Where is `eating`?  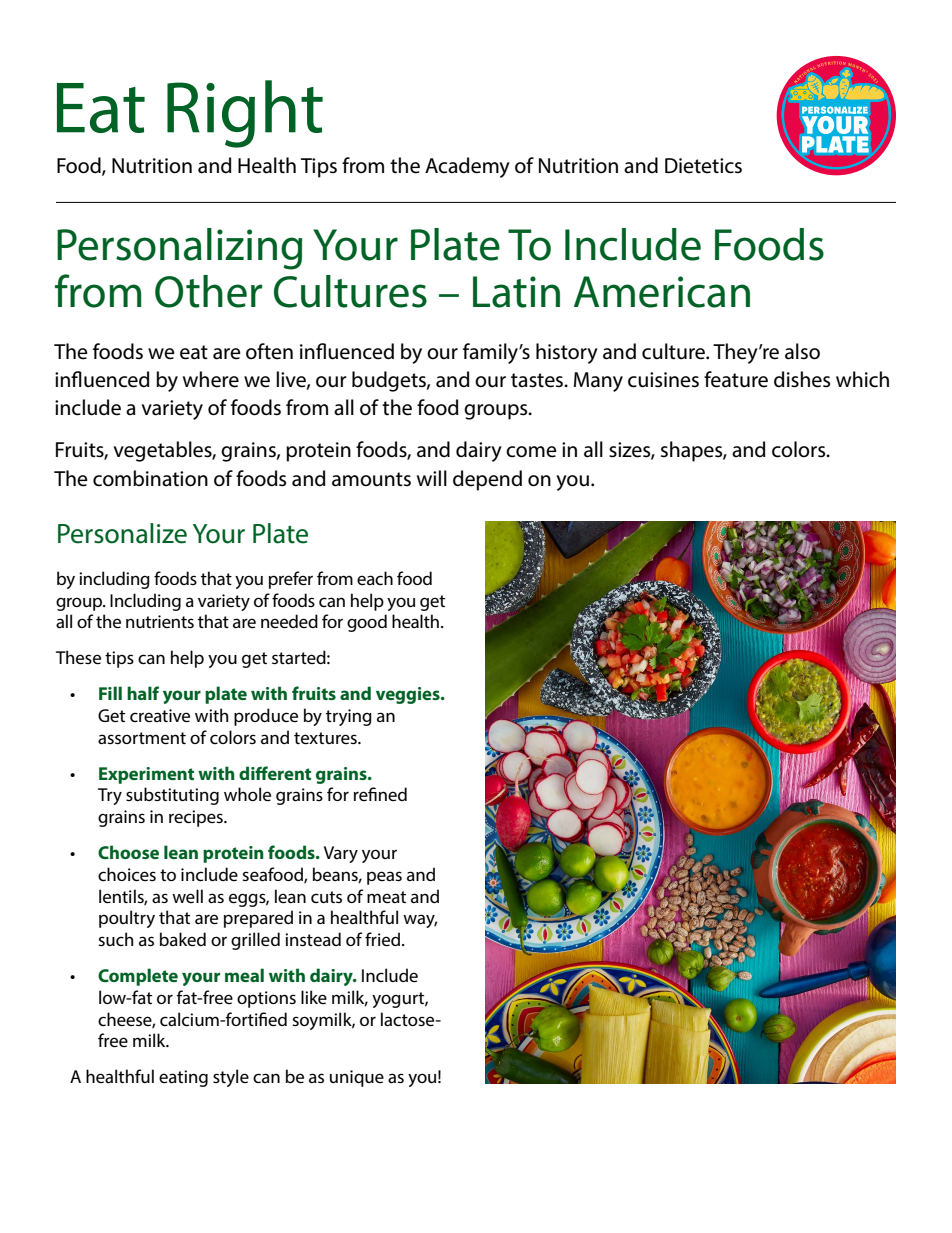 eating is located at coordinates (183, 1078).
